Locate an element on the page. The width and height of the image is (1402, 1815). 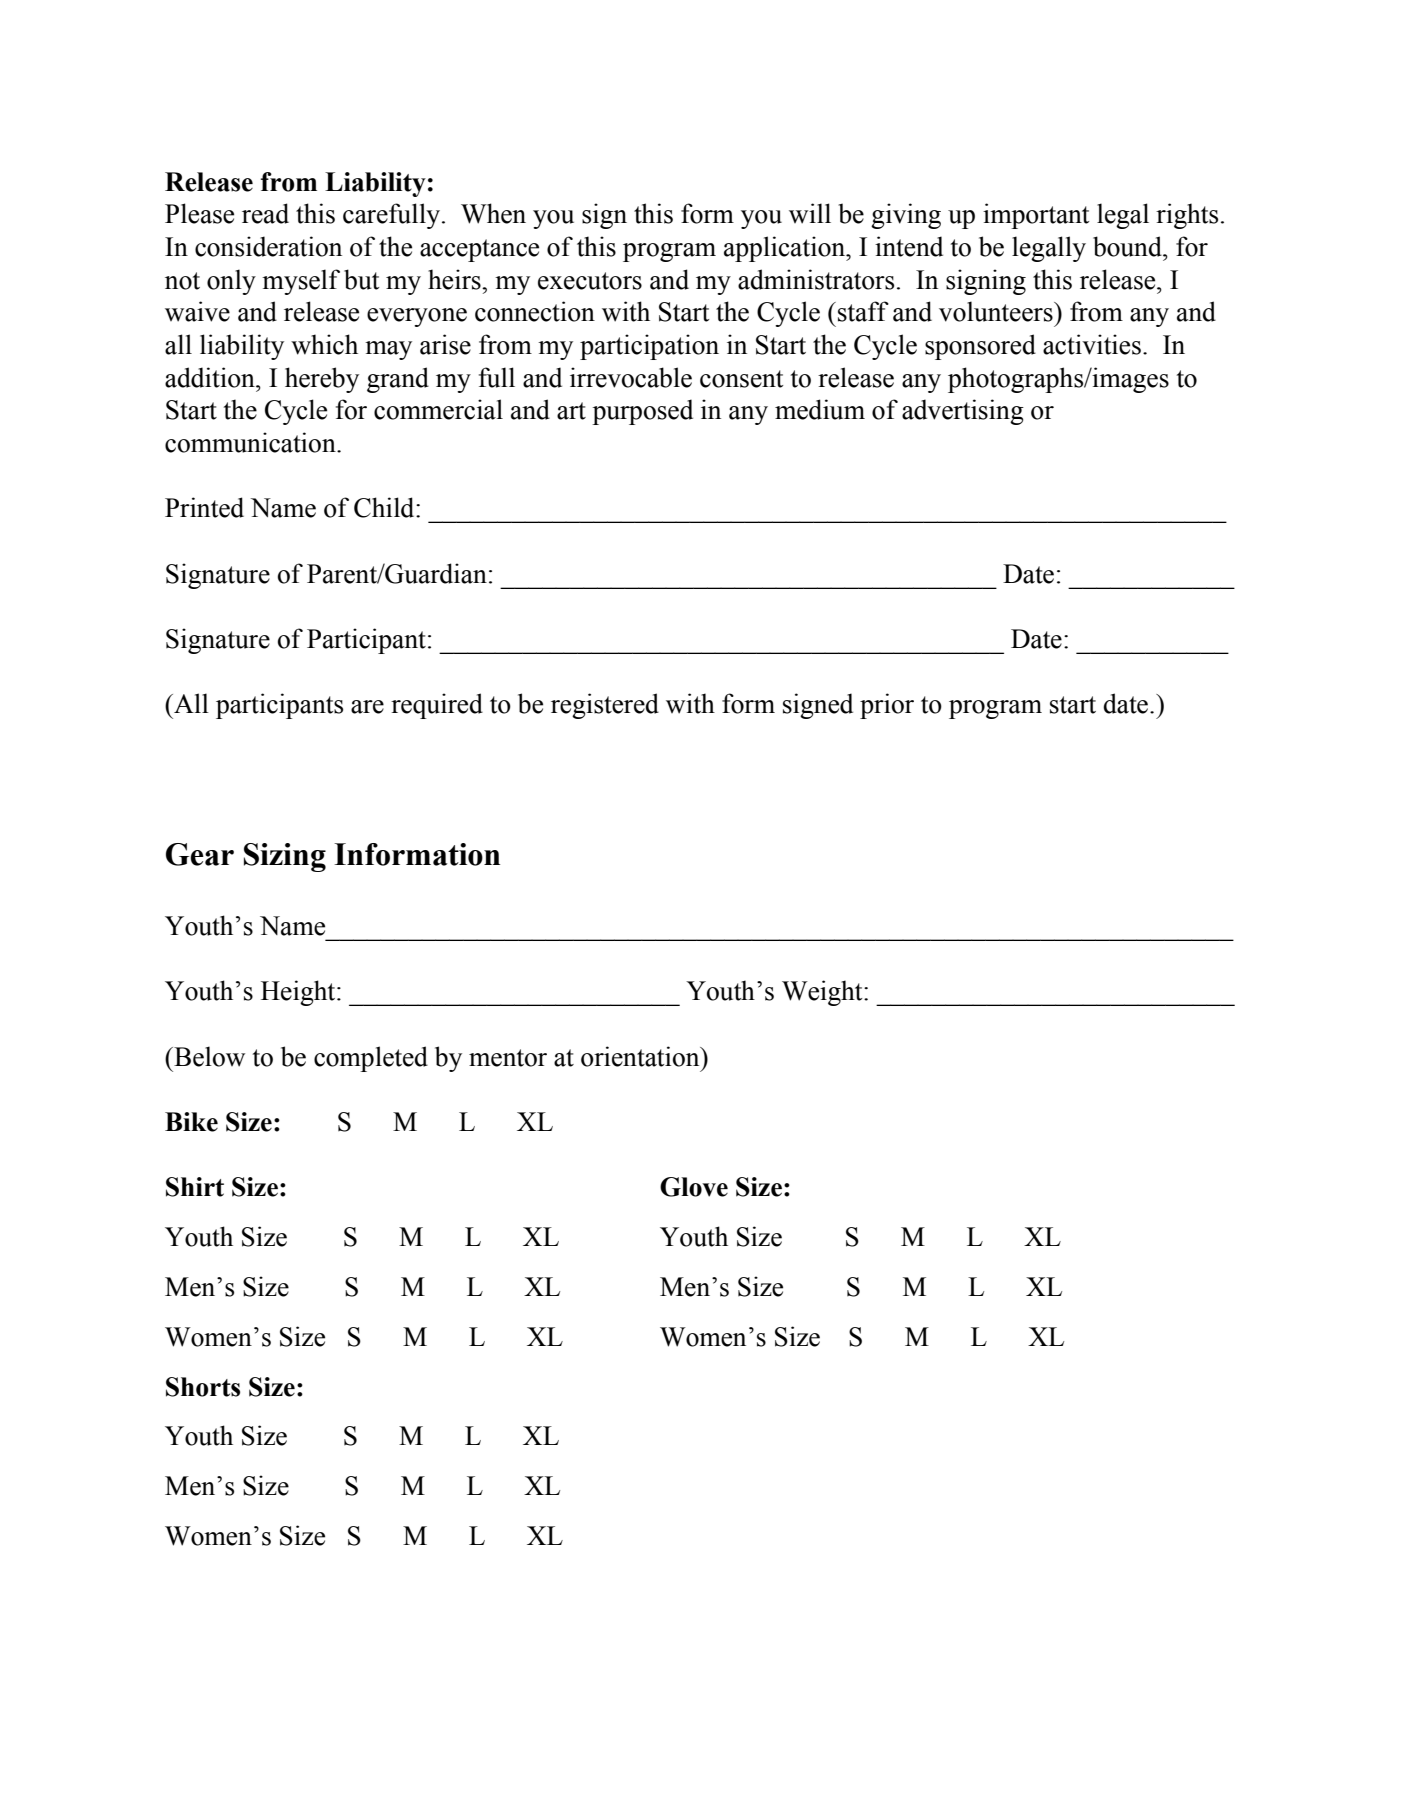
prior is located at coordinates (887, 706).
